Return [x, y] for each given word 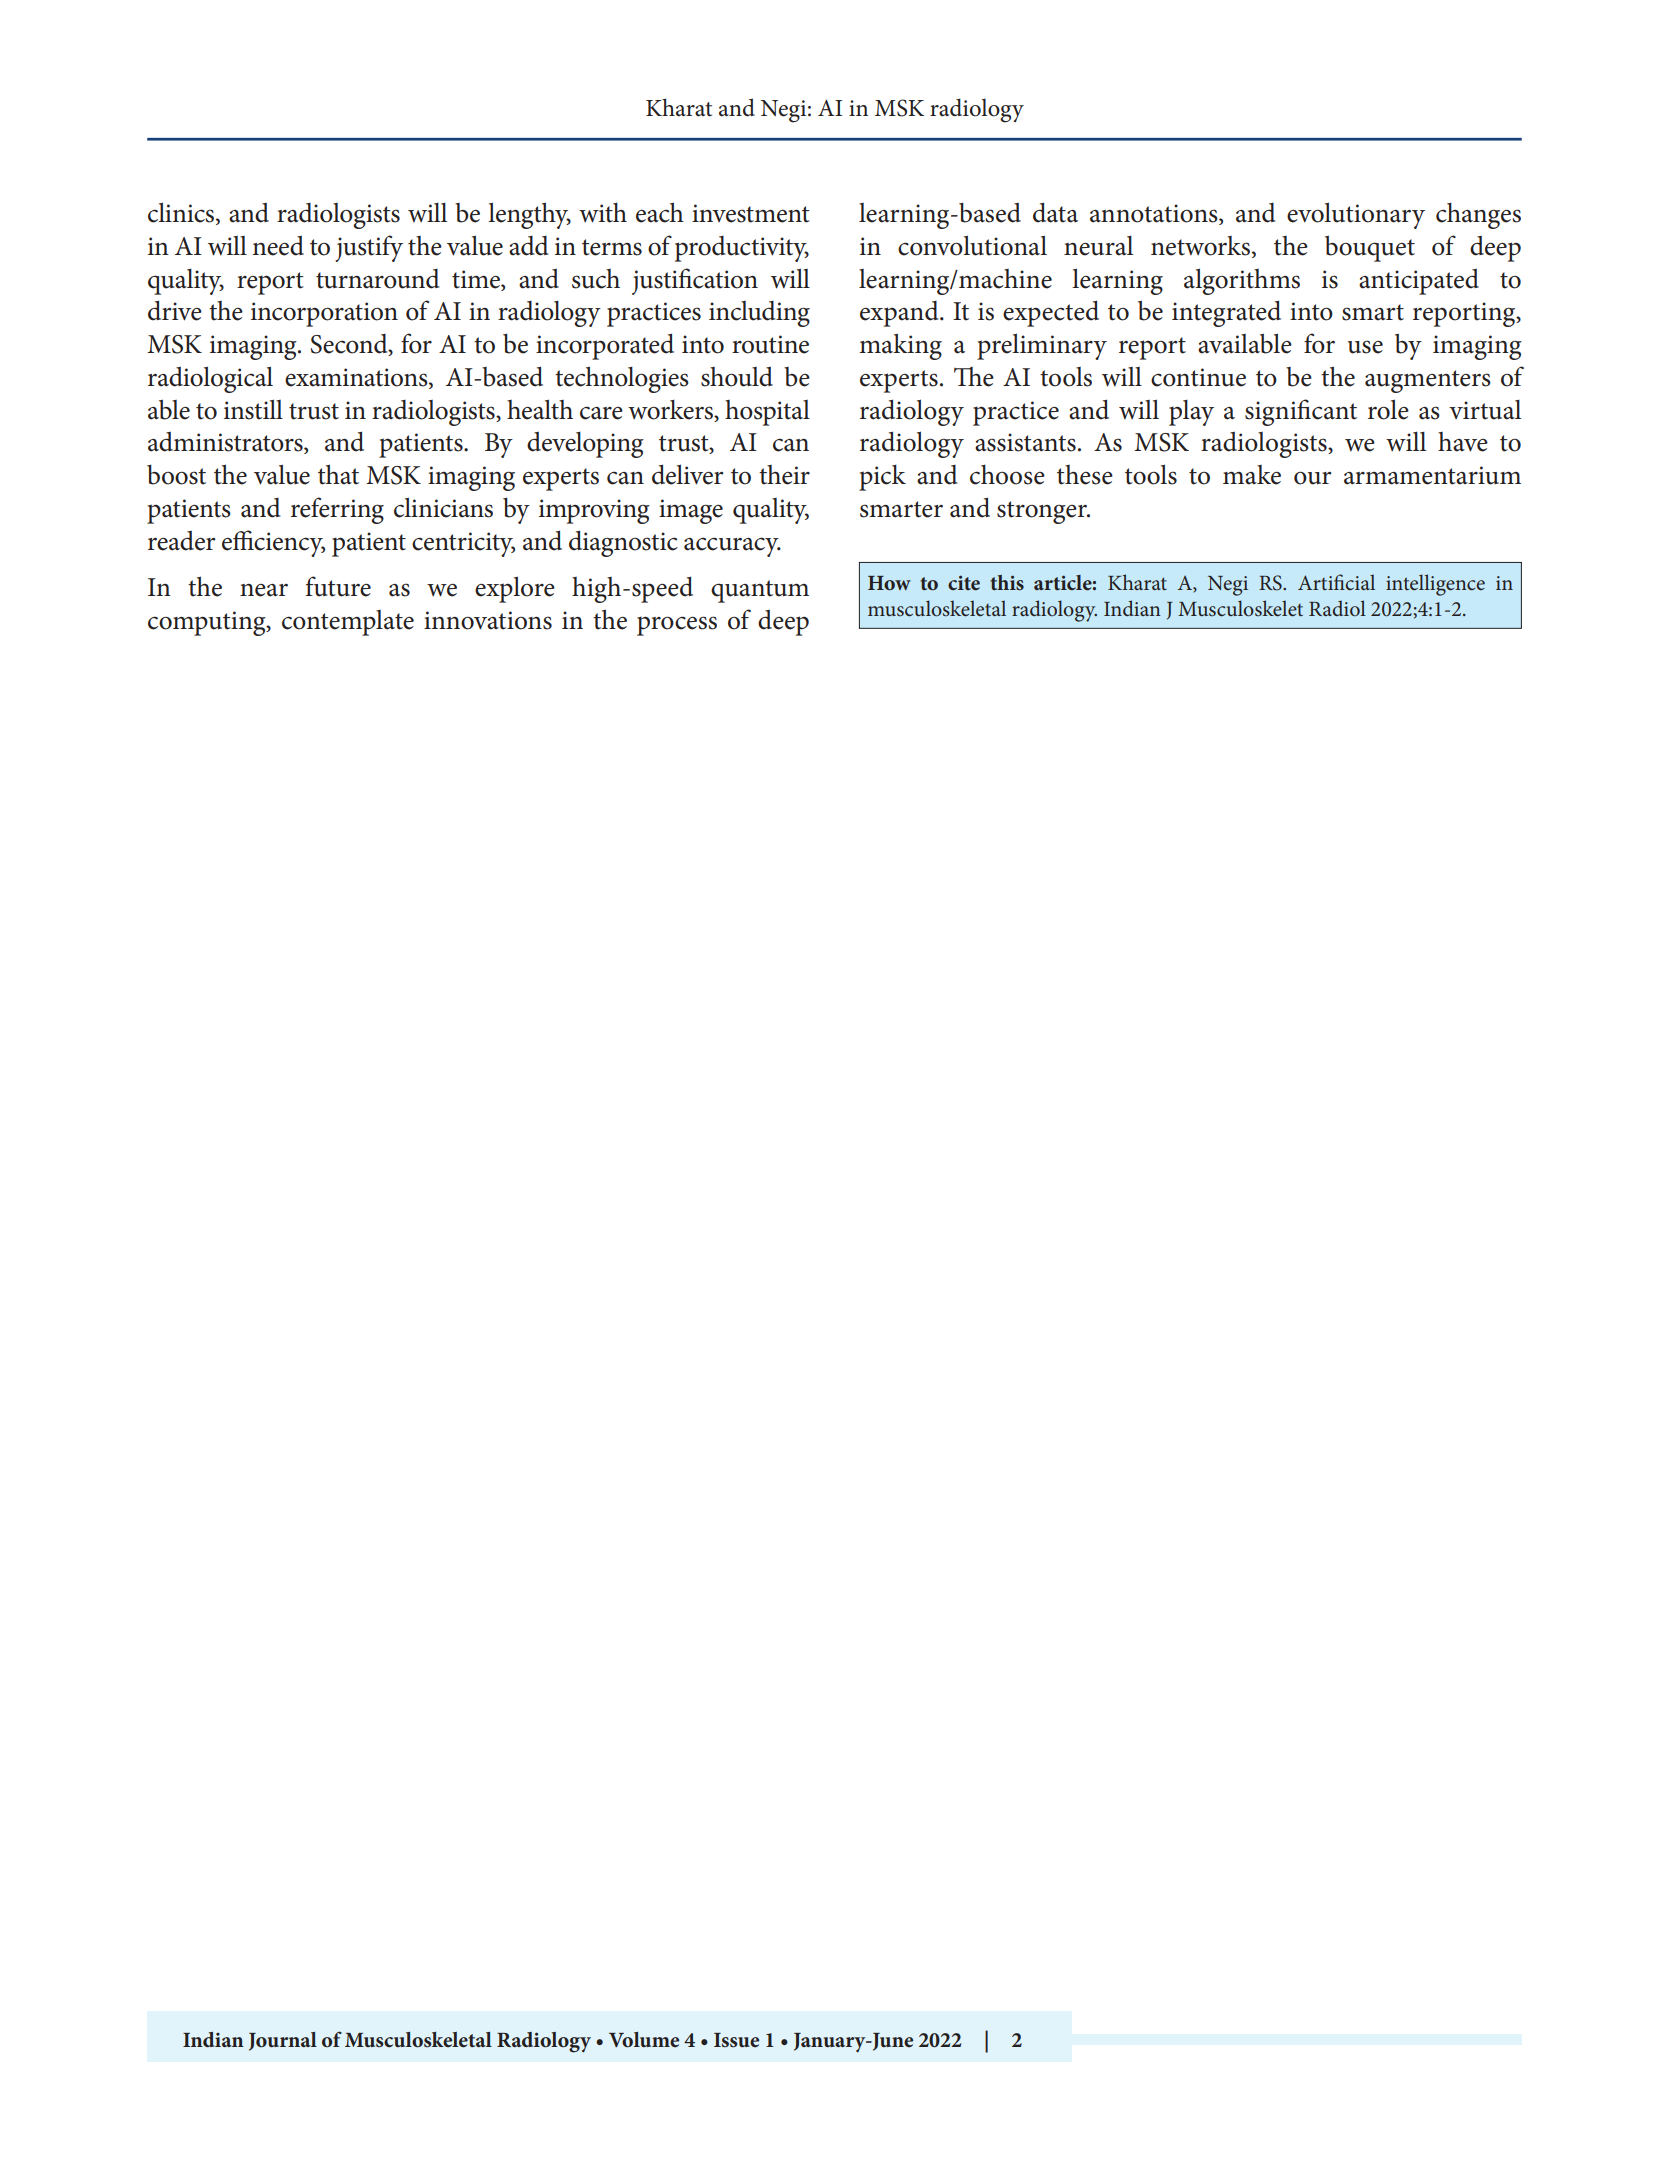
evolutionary [1356, 215]
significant [1301, 412]
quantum [760, 591]
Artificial [1336, 582]
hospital [767, 413]
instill [253, 409]
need [278, 245]
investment [751, 213]
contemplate [348, 623]
